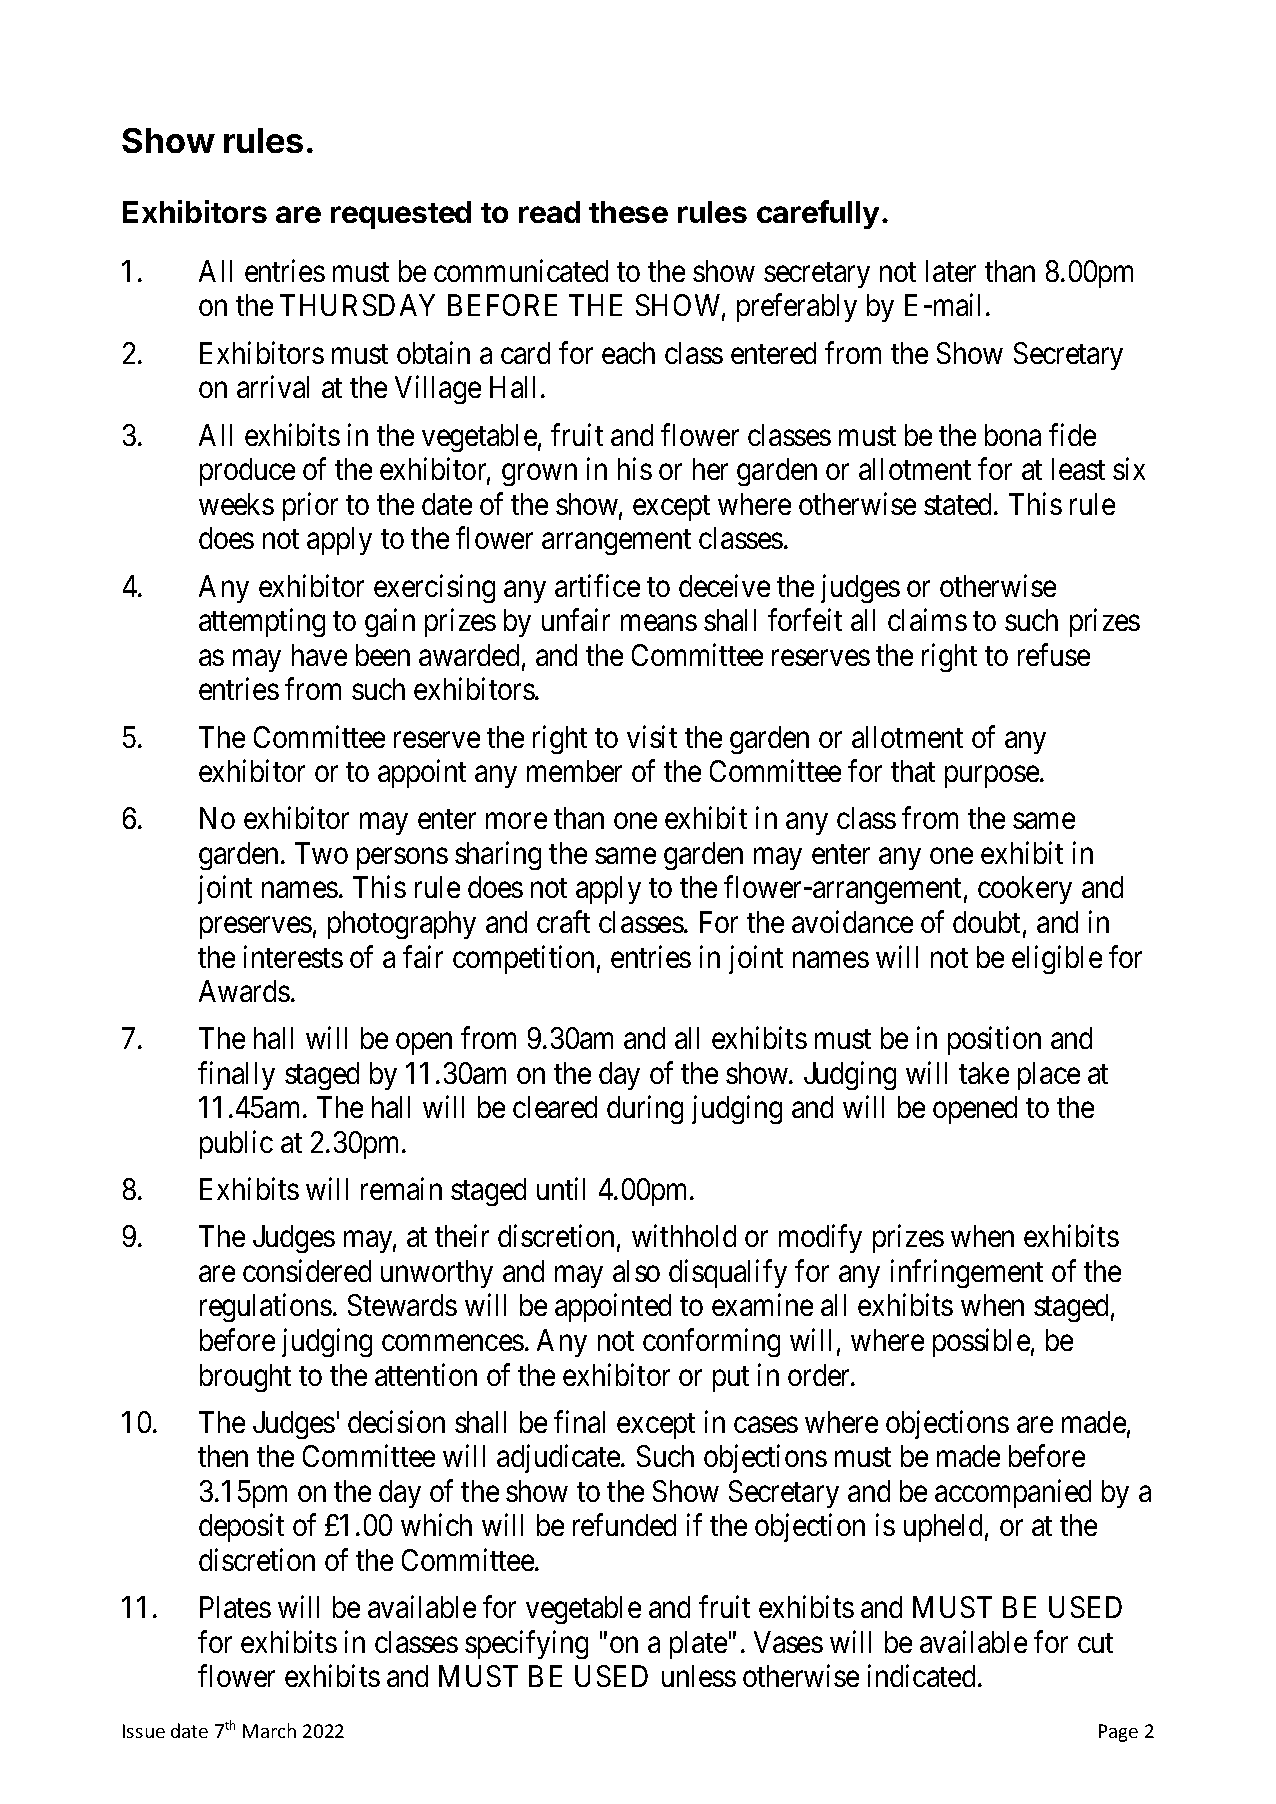  I want to click on eligible, so click(1057, 959).
